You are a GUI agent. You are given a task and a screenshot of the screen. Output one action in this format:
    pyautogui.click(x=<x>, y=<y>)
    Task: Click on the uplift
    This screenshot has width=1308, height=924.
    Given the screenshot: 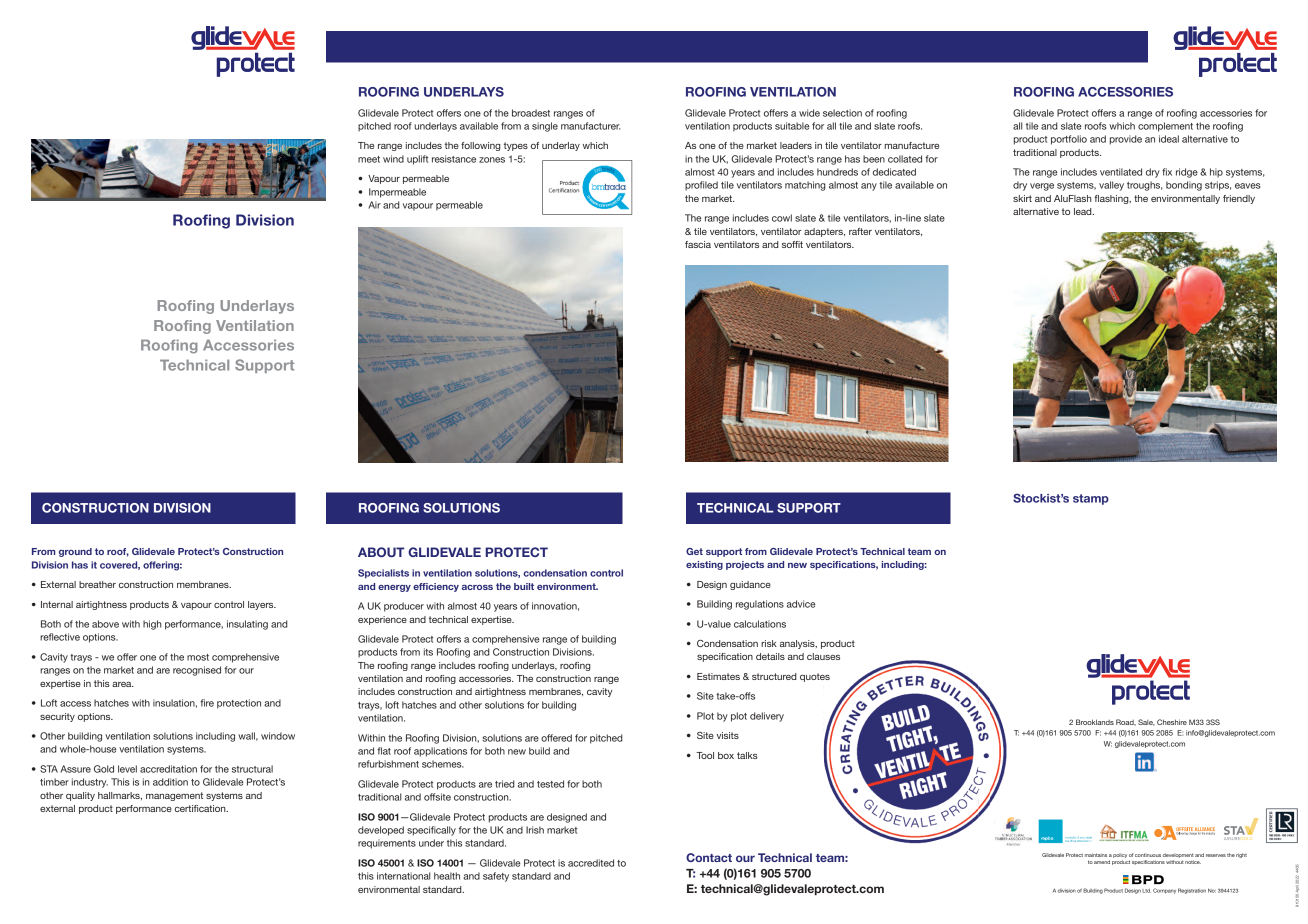 What is the action you would take?
    pyautogui.click(x=417, y=160)
